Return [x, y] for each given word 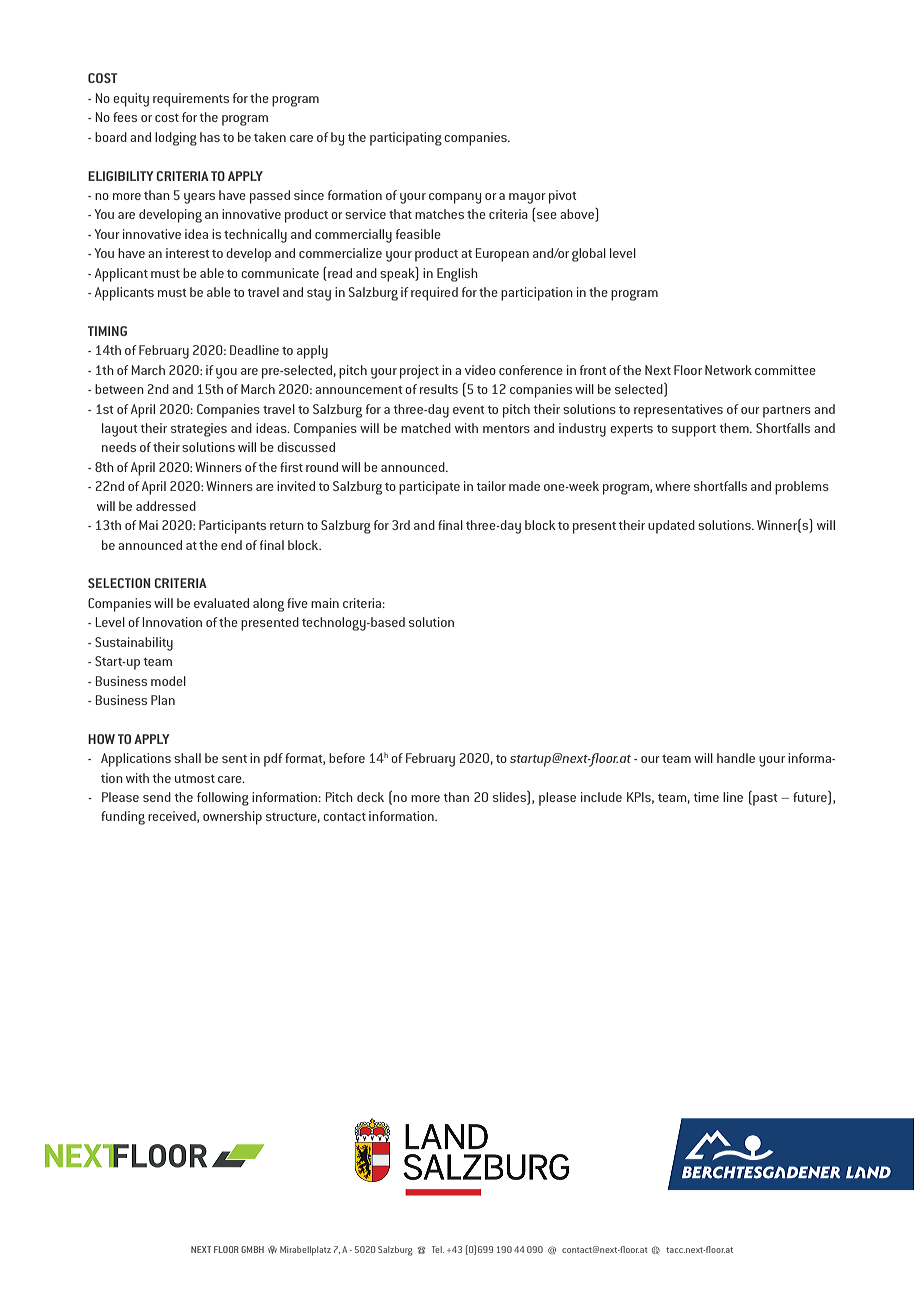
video [480, 370]
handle [736, 758]
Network [728, 370]
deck [370, 797]
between [119, 389]
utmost [195, 779]
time [706, 797]
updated [671, 527]
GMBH [252, 1249]
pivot [562, 197]
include [601, 797]
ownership [232, 818]
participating [406, 139]
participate [429, 488]
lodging [176, 139]
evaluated [221, 603]
